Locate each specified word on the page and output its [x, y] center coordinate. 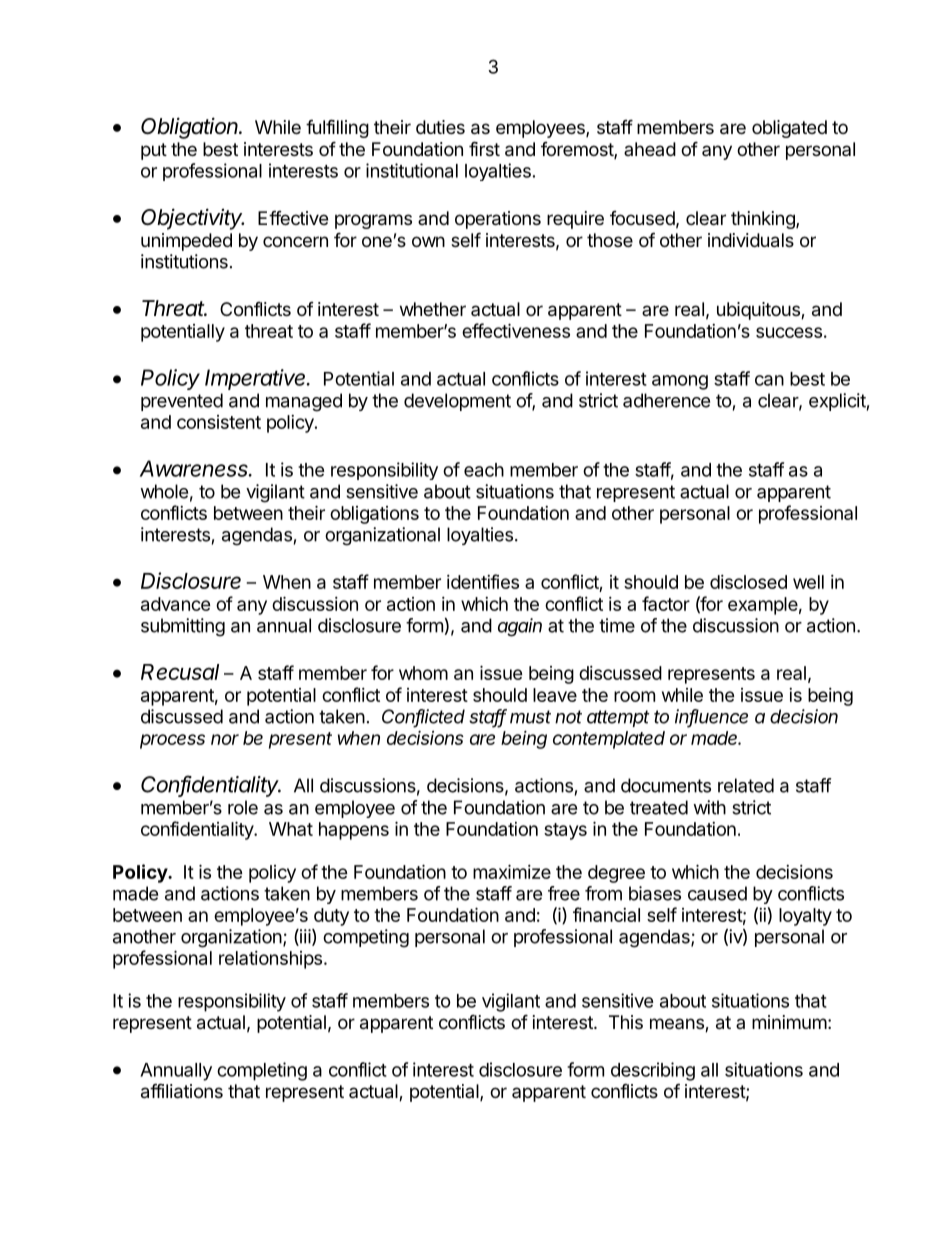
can [769, 380]
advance [176, 604]
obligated [789, 129]
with [709, 807]
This [626, 1022]
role [243, 807]
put [154, 151]
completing [262, 1071]
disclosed [748, 582]
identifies [483, 581]
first [484, 148]
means [678, 1025]
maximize [512, 871]
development [457, 402]
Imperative [257, 379]
